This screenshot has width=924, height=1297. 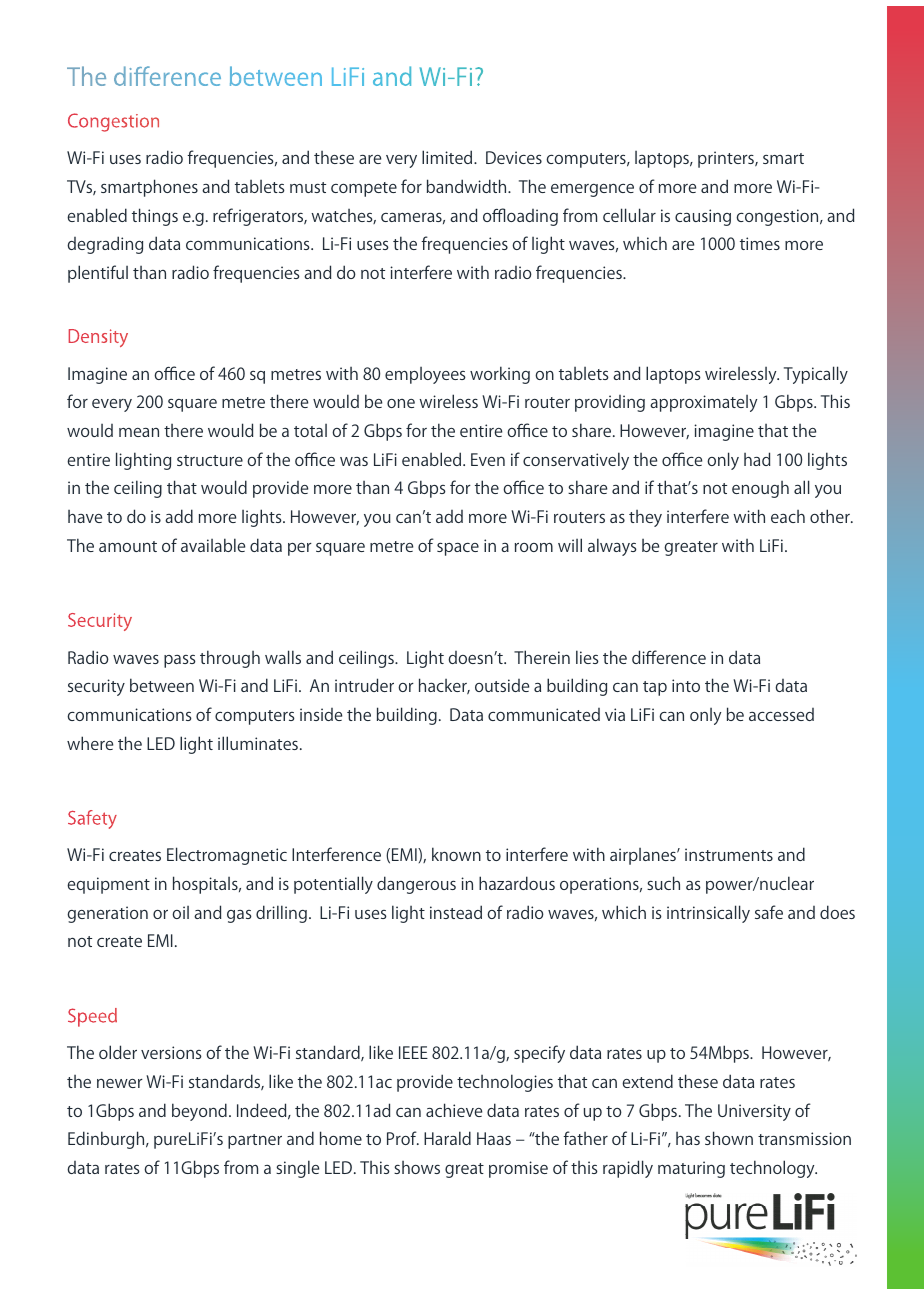 I want to click on degrading, so click(x=105, y=245).
